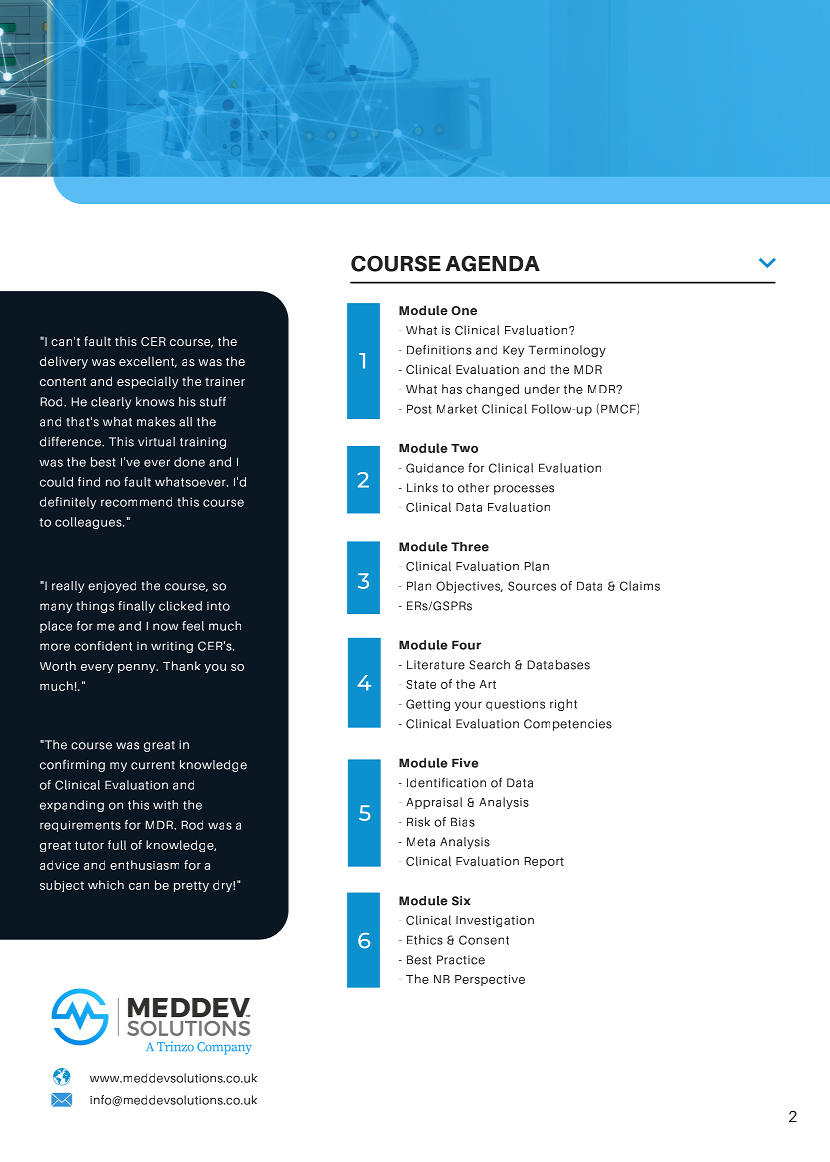 The width and height of the page is (830, 1162). Describe the element at coordinates (153, 765) in the page. I see `current` at that location.
